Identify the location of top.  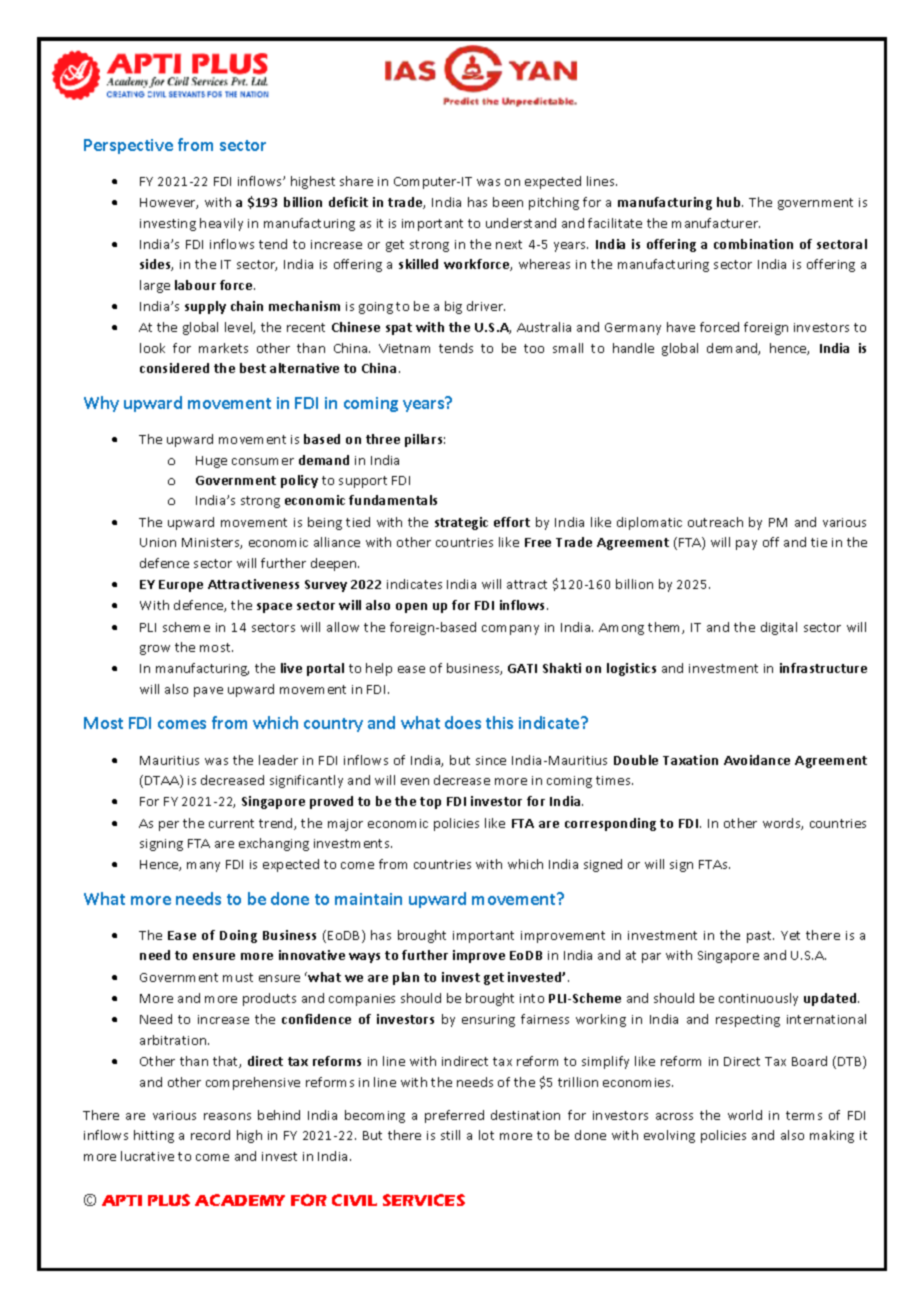
(430, 803).
